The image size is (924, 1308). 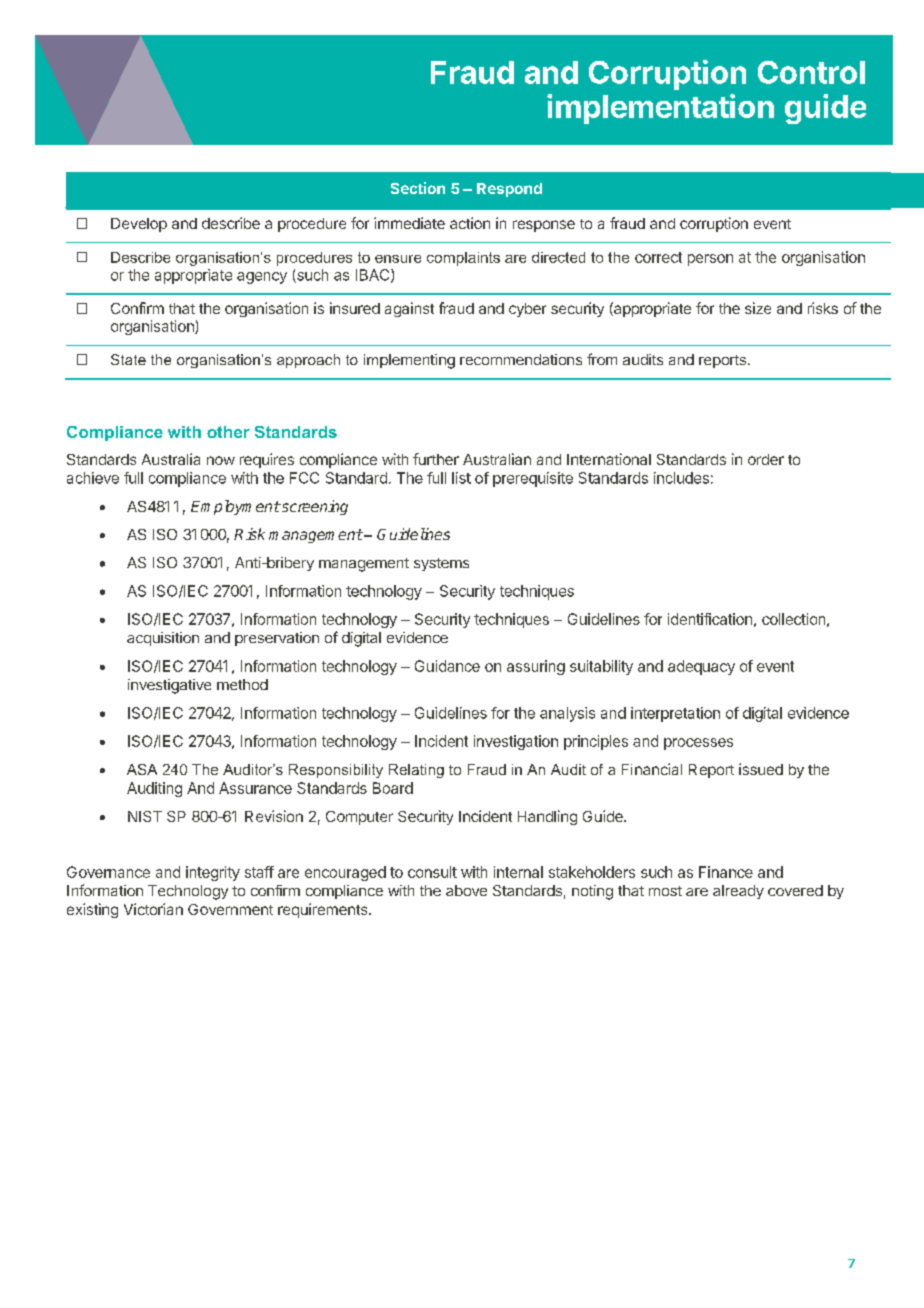 What do you see at coordinates (681, 478) in the image?
I see `includes` at bounding box center [681, 478].
